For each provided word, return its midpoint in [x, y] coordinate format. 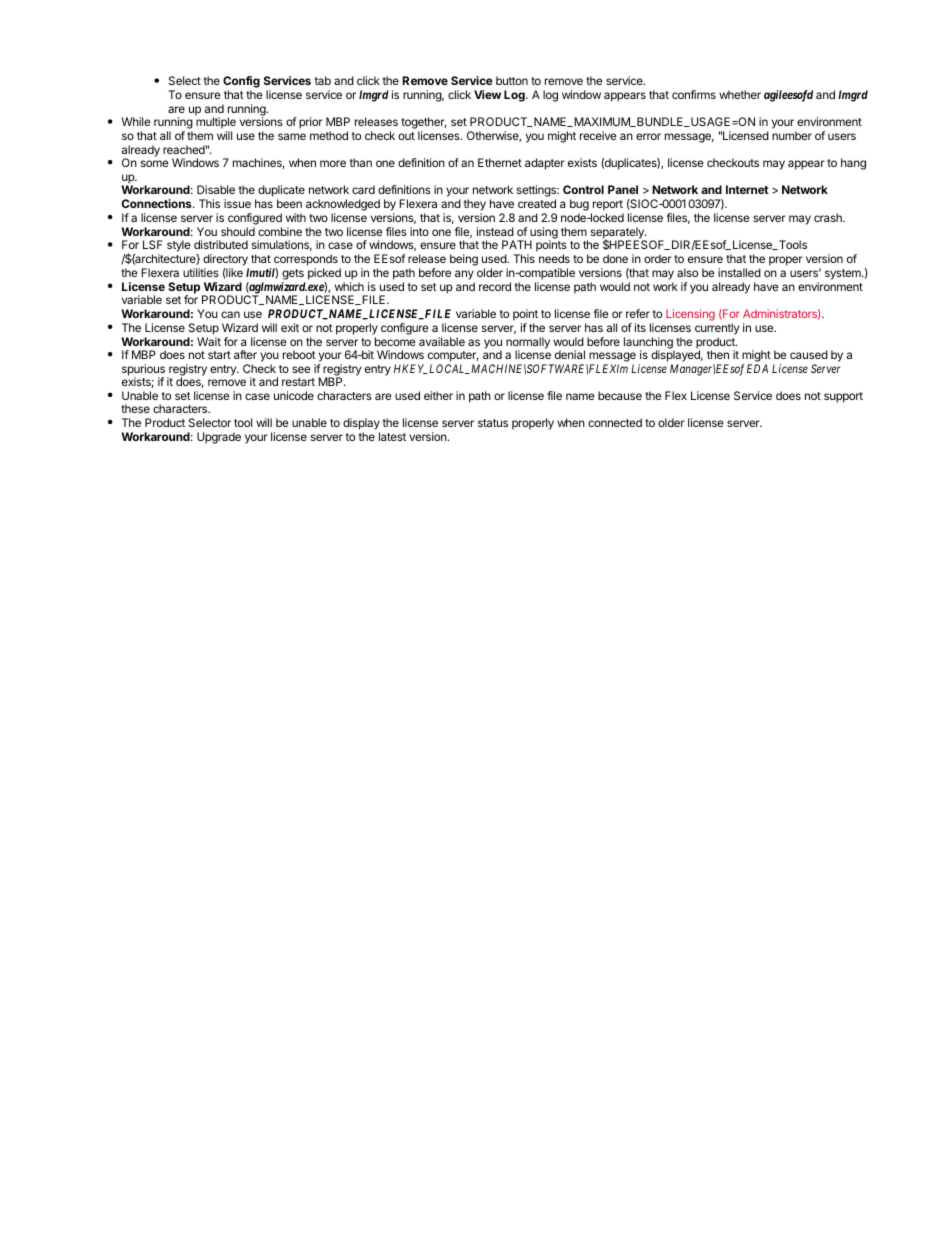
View [487, 94]
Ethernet [500, 162]
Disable [216, 189]
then [718, 354]
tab [323, 80]
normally [528, 344]
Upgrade [219, 438]
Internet [747, 189]
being [464, 260]
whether [740, 94]
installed [739, 272]
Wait [209, 341]
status [493, 423]
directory [225, 260]
